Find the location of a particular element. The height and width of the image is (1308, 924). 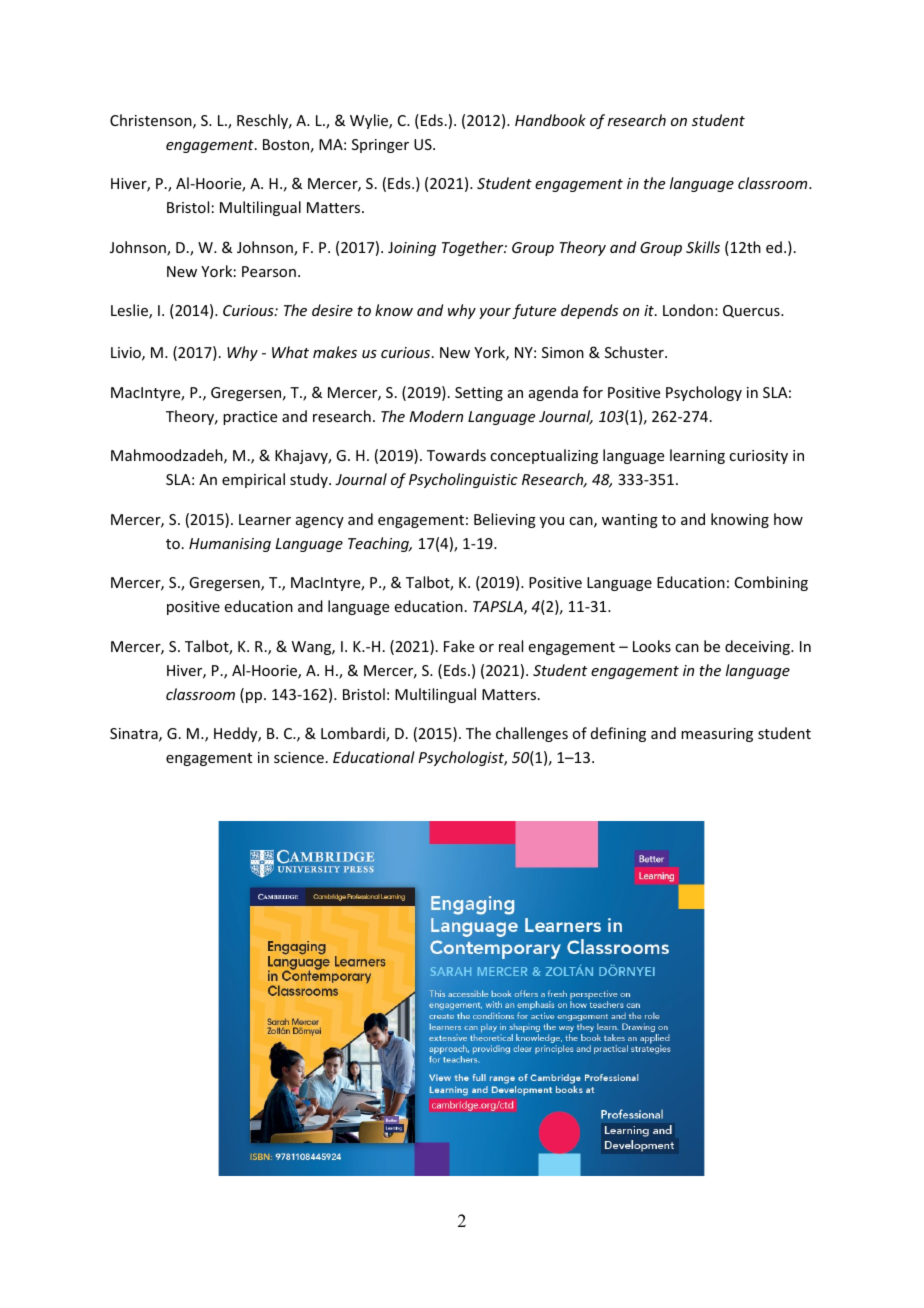

Combining is located at coordinates (771, 583).
